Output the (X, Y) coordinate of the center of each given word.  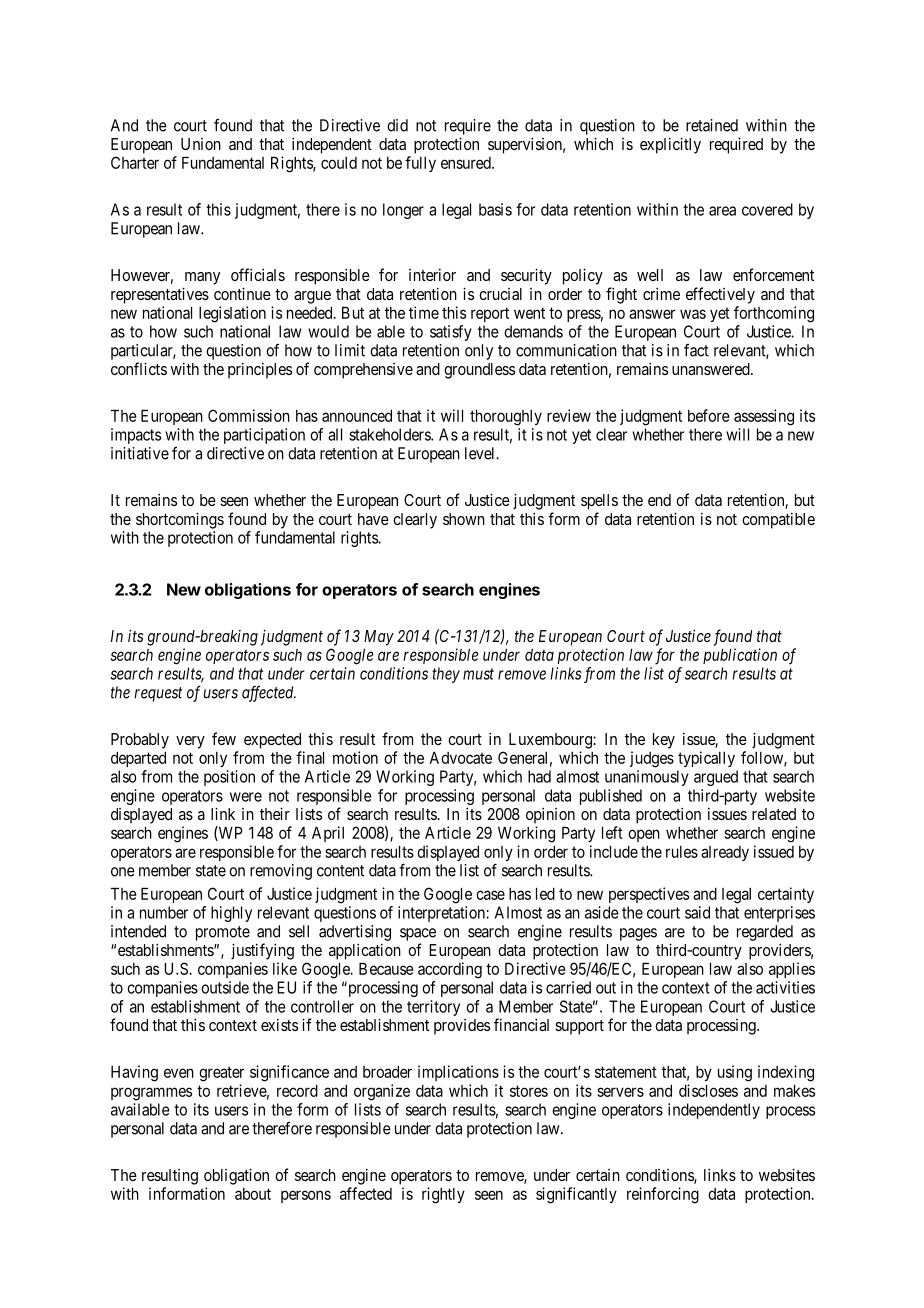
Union (201, 144)
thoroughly (506, 418)
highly (231, 914)
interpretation (442, 914)
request (158, 694)
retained (712, 125)
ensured (467, 163)
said (697, 912)
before (709, 415)
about (253, 1194)
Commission (249, 415)
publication (740, 656)
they (446, 675)
